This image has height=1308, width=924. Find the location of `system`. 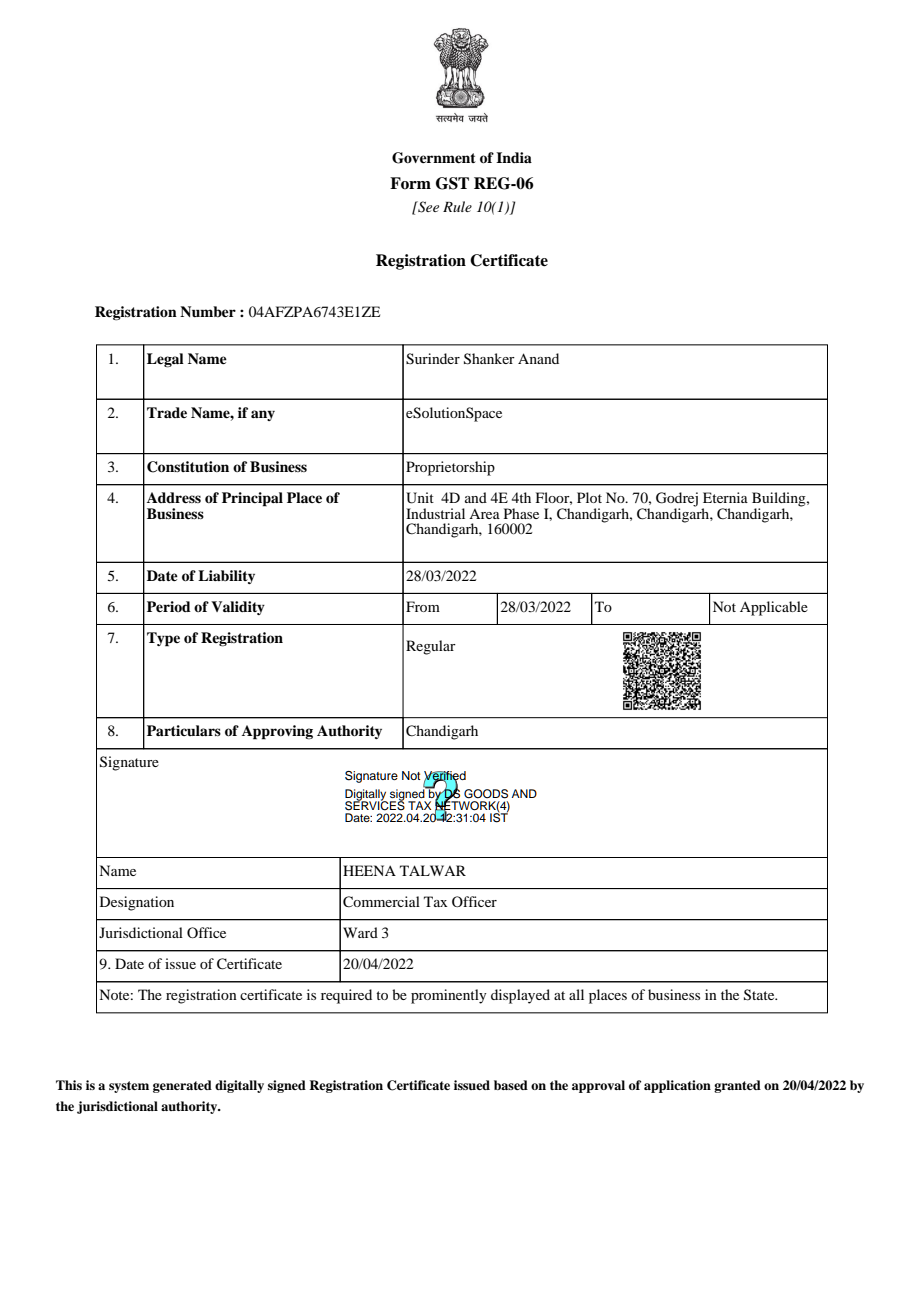

system is located at coordinates (129, 1087).
